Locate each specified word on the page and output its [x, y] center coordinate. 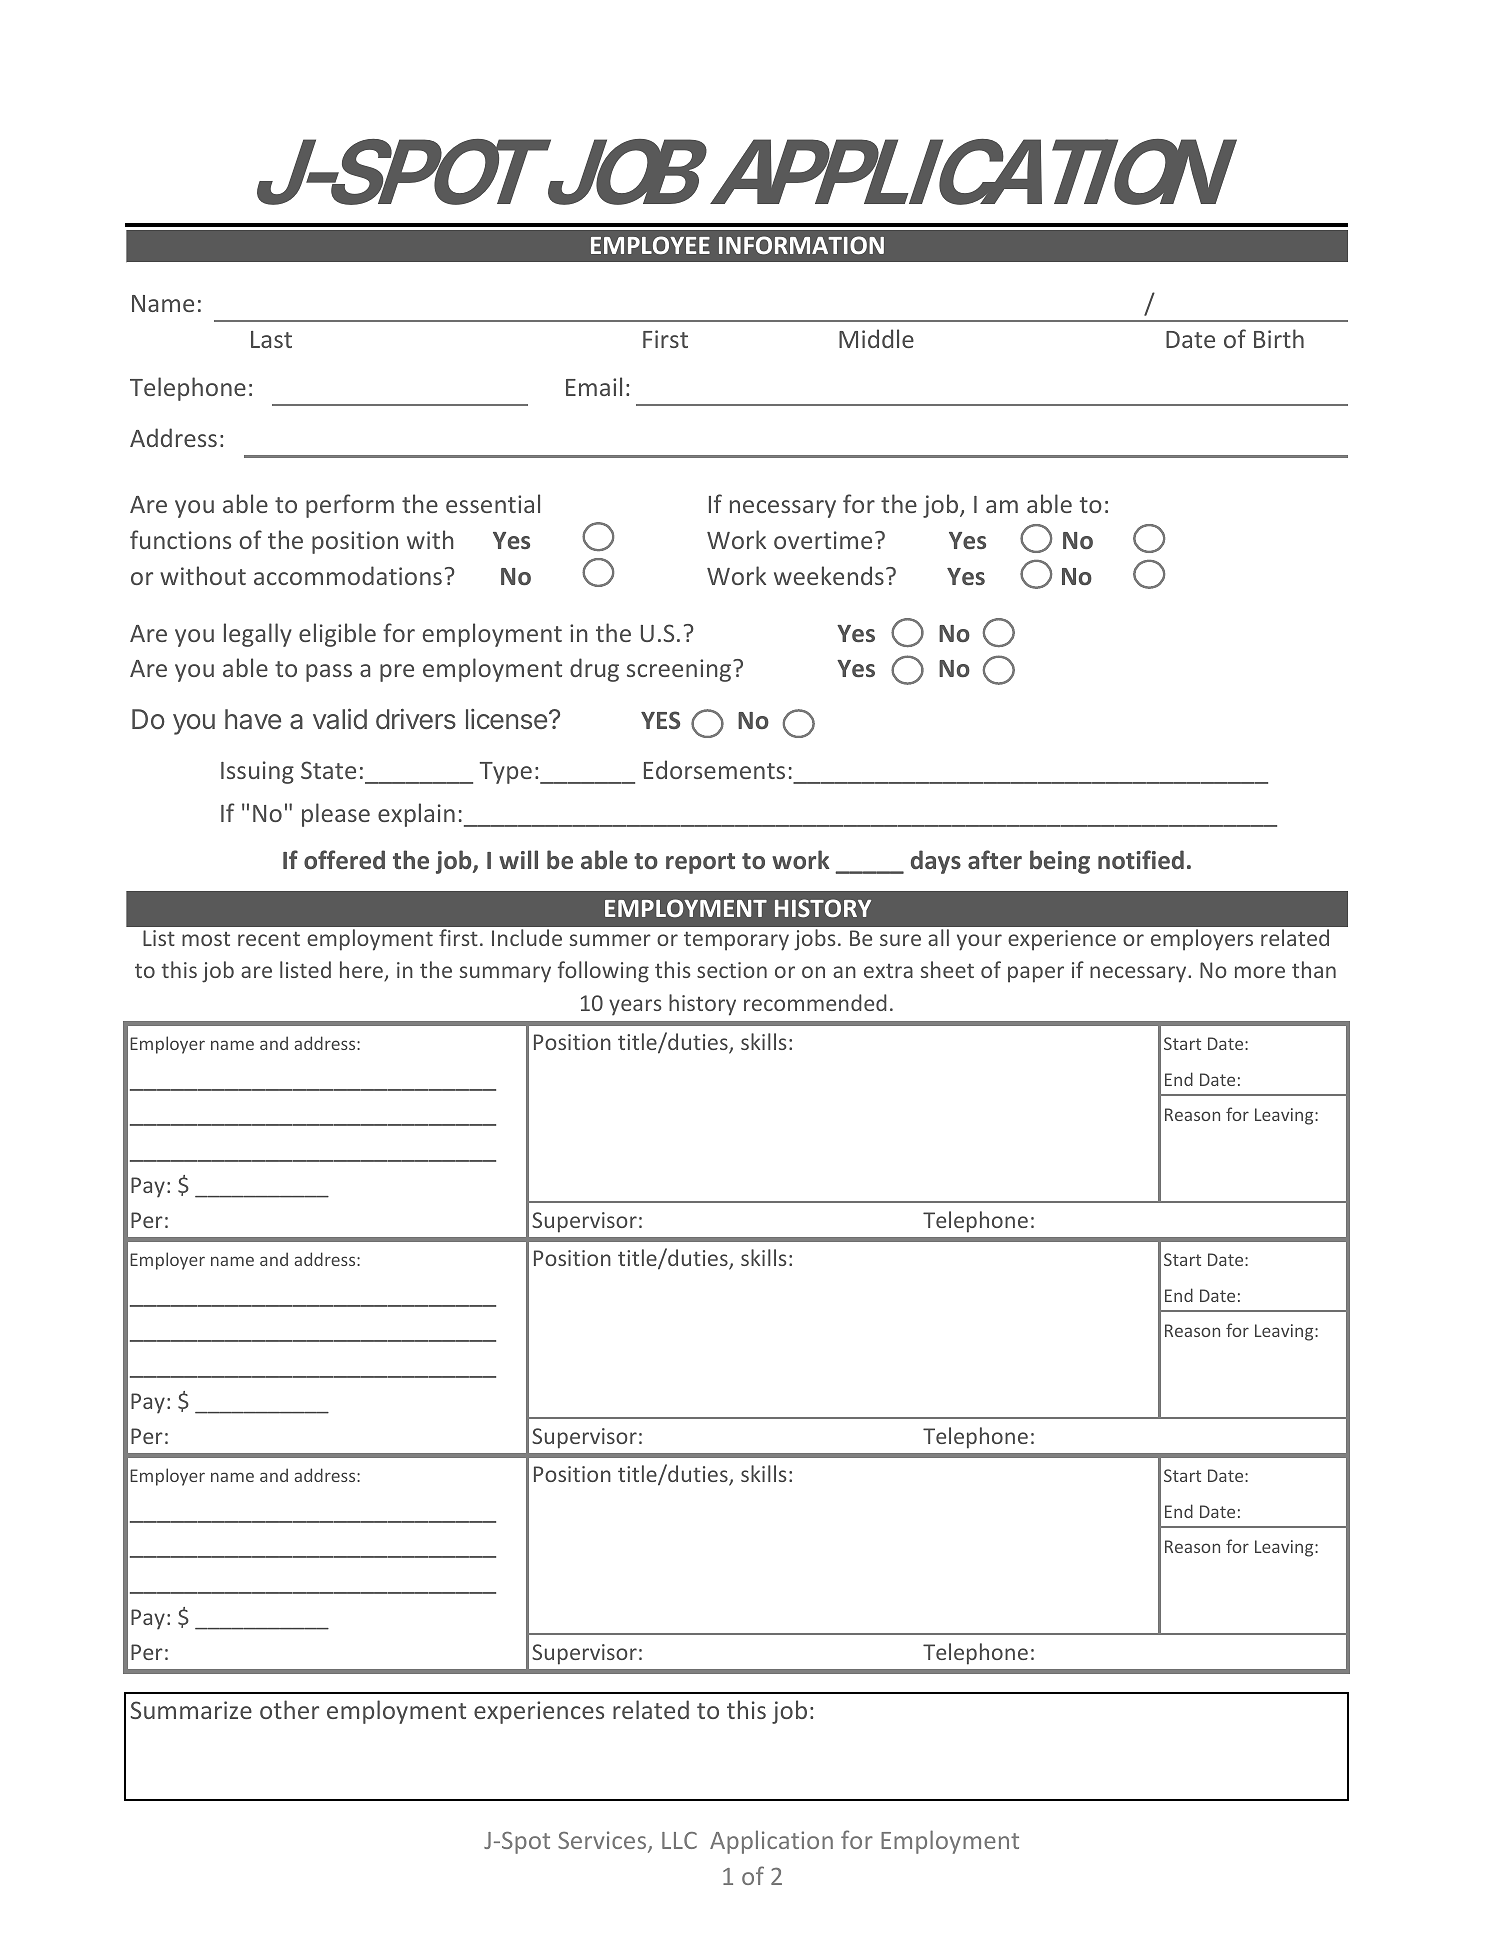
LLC [679, 1840]
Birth [1279, 338]
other [289, 1709]
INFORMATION [801, 245]
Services [603, 1841]
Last [271, 339]
